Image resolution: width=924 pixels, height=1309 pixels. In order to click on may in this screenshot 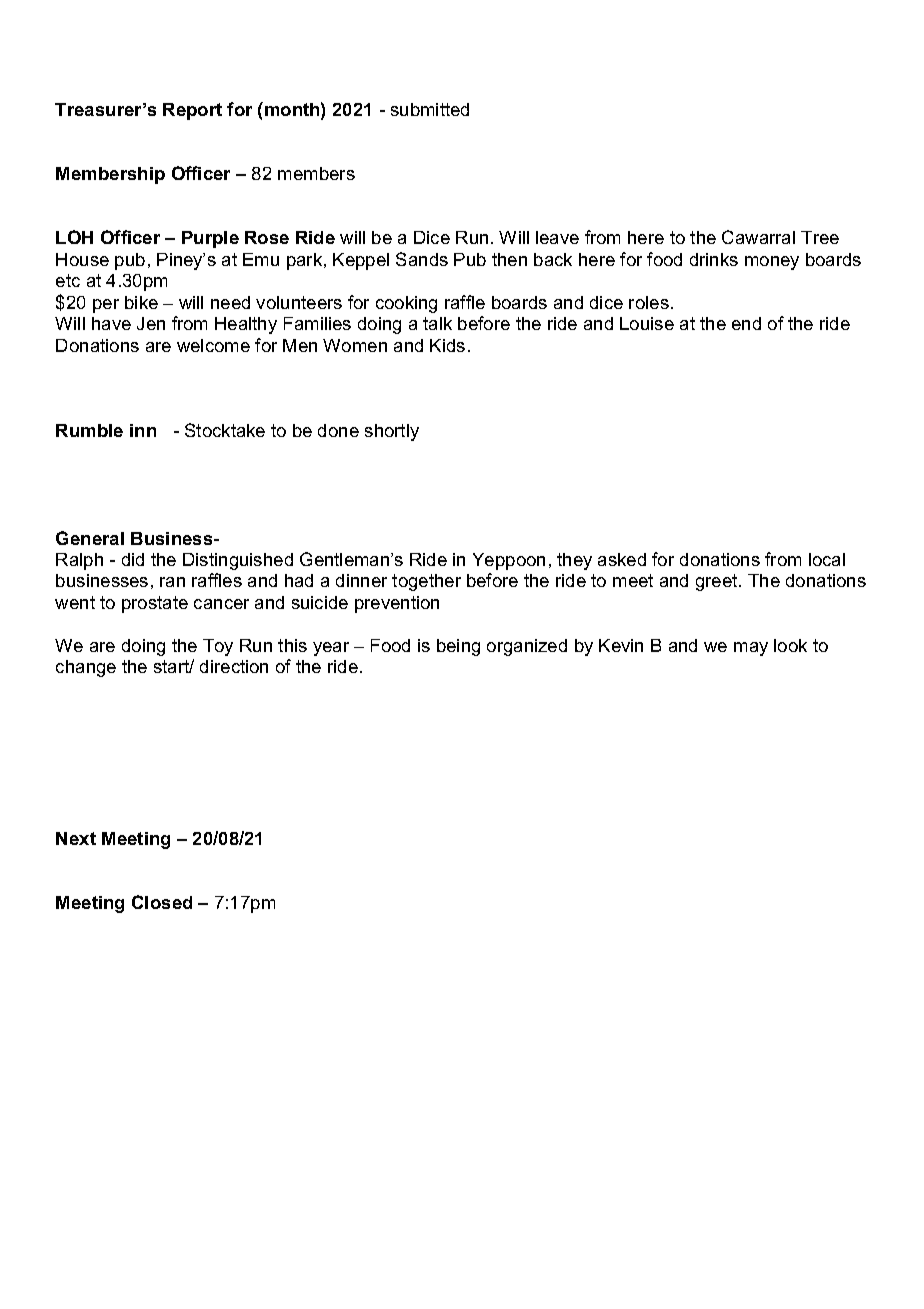, I will do `click(751, 649)`.
